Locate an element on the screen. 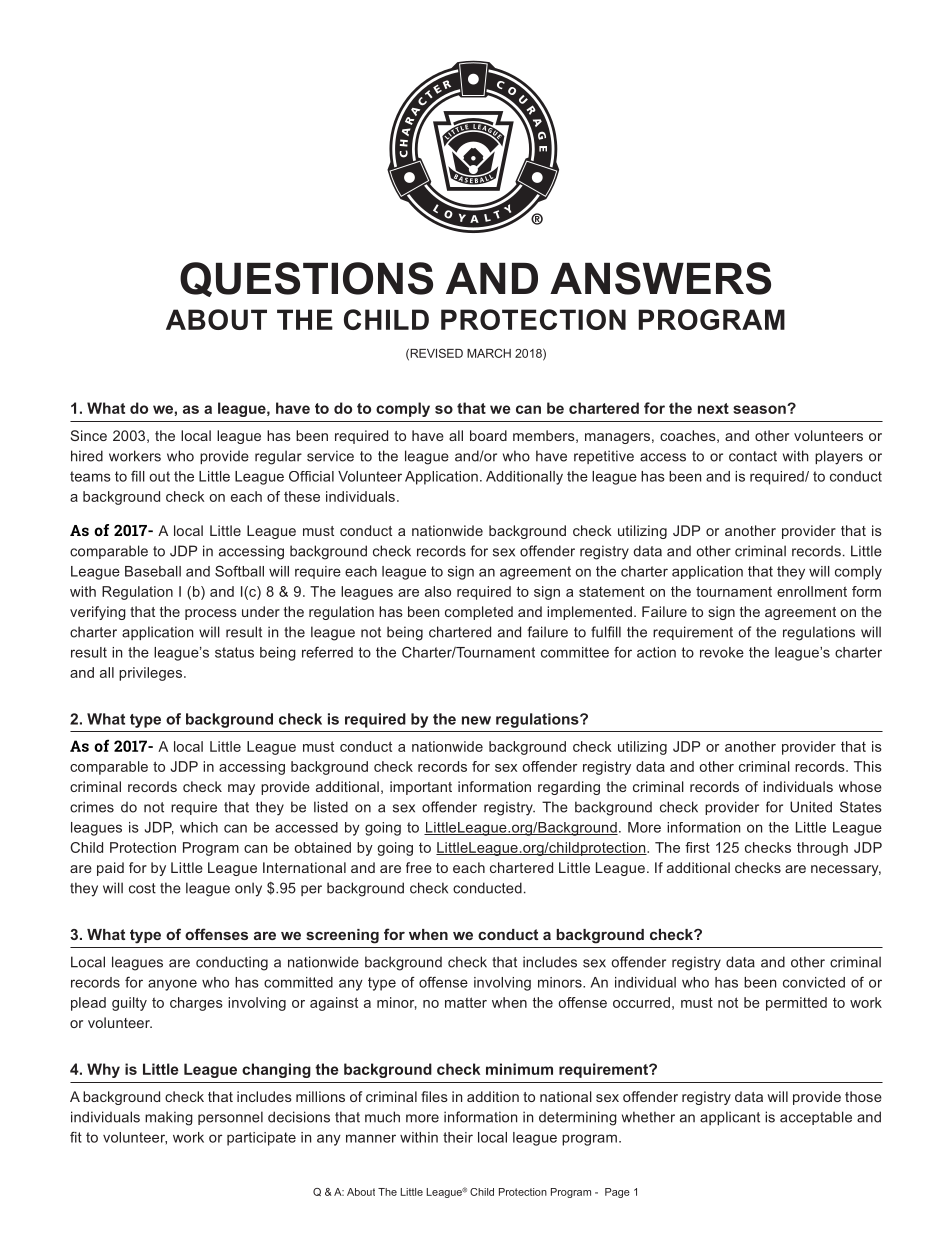  anyone is located at coordinates (172, 985).
